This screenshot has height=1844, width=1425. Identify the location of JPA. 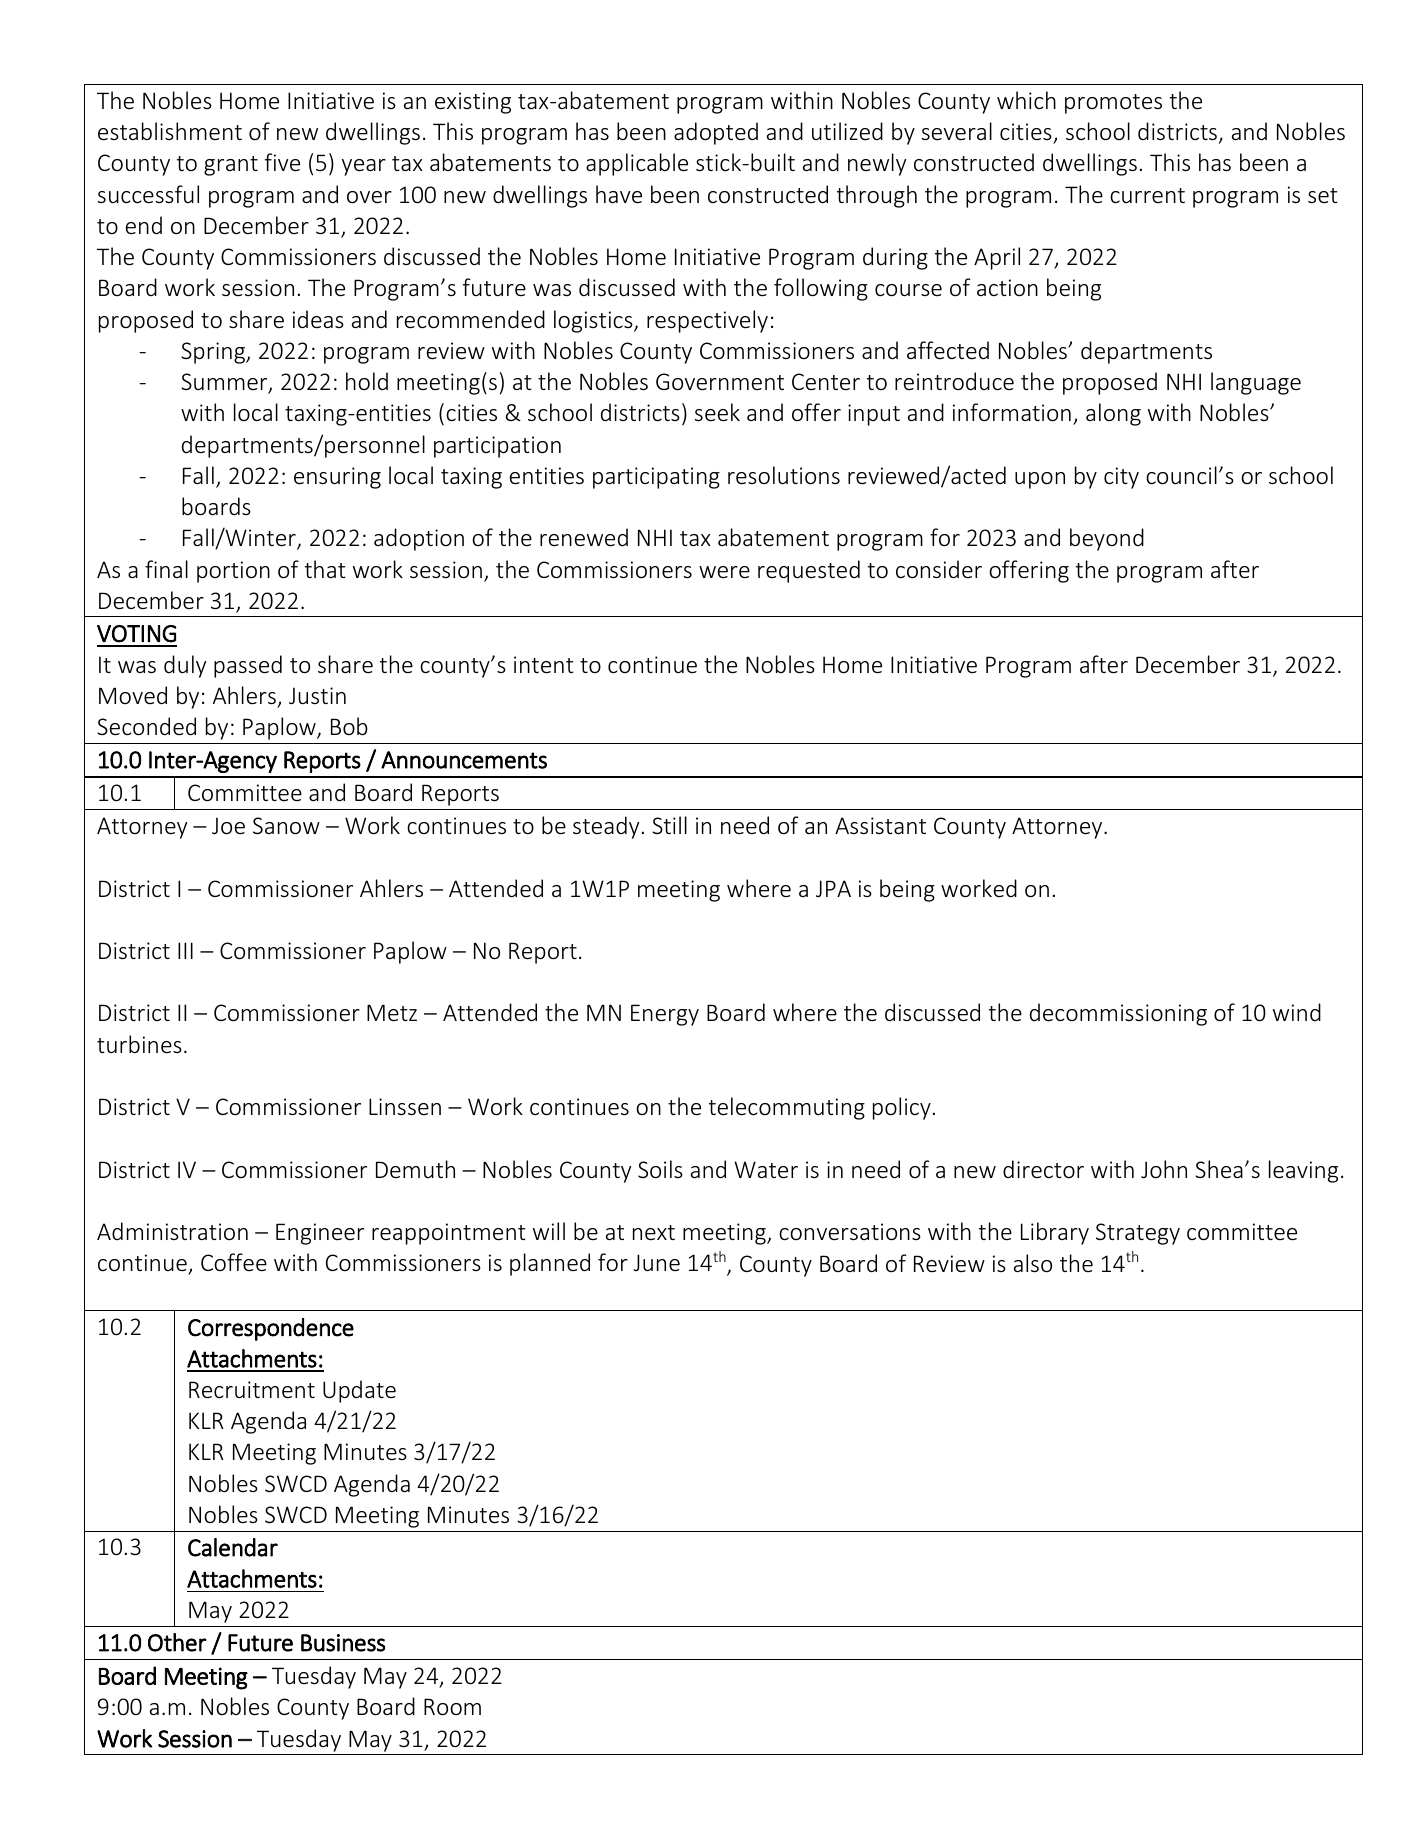
(833, 888).
